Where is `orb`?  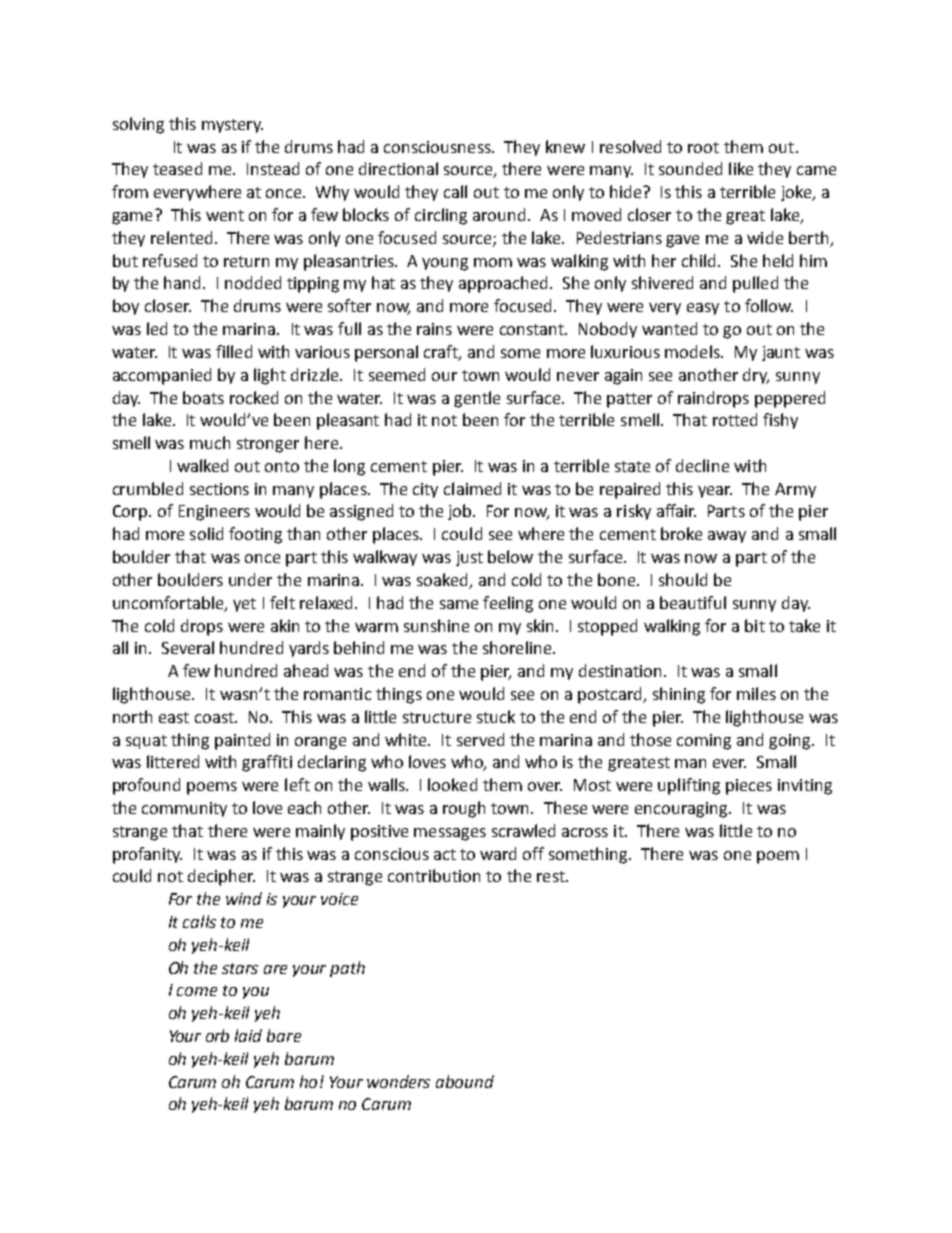
orb is located at coordinates (217, 1035).
